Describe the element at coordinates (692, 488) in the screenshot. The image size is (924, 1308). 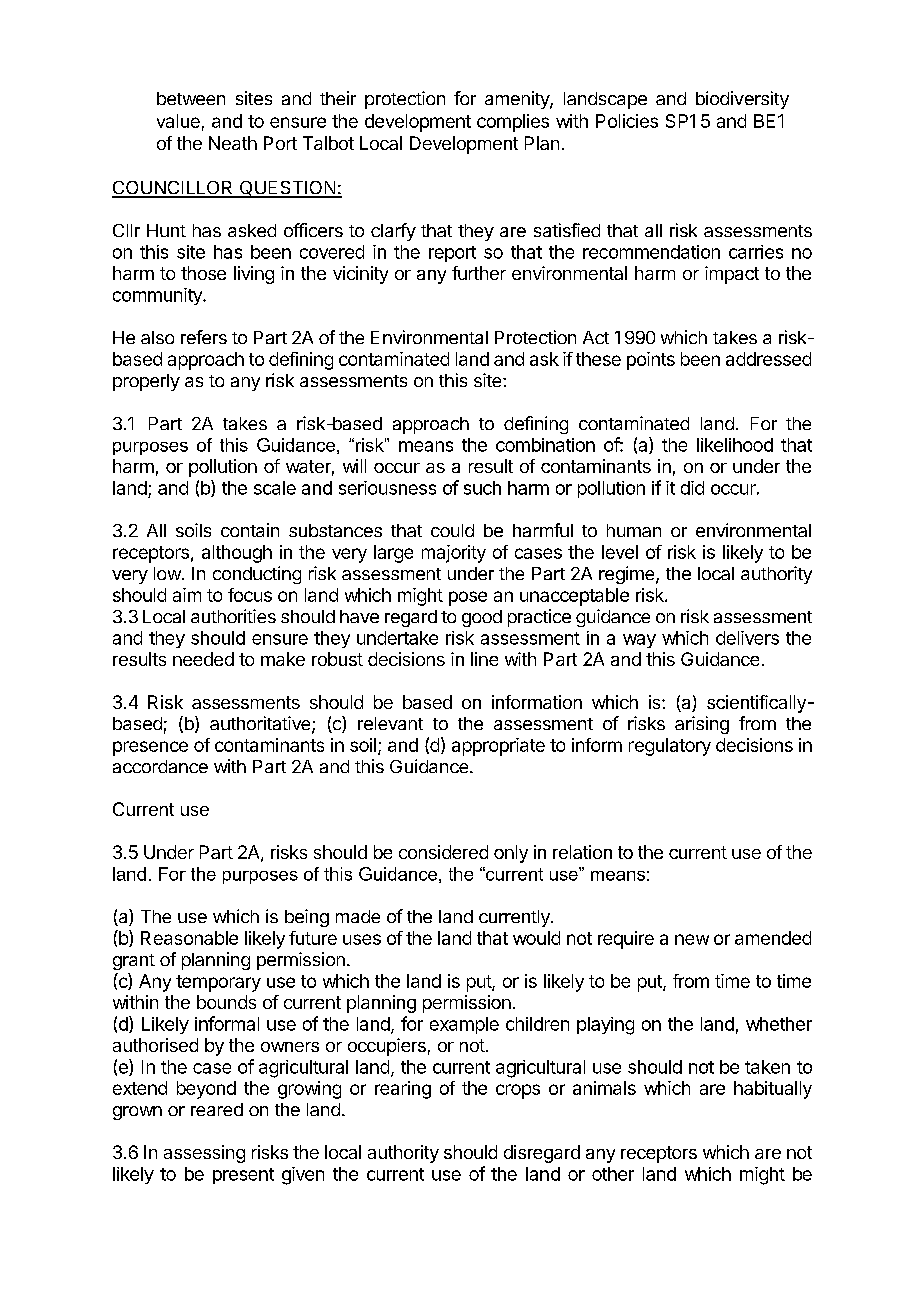
I see `did` at that location.
